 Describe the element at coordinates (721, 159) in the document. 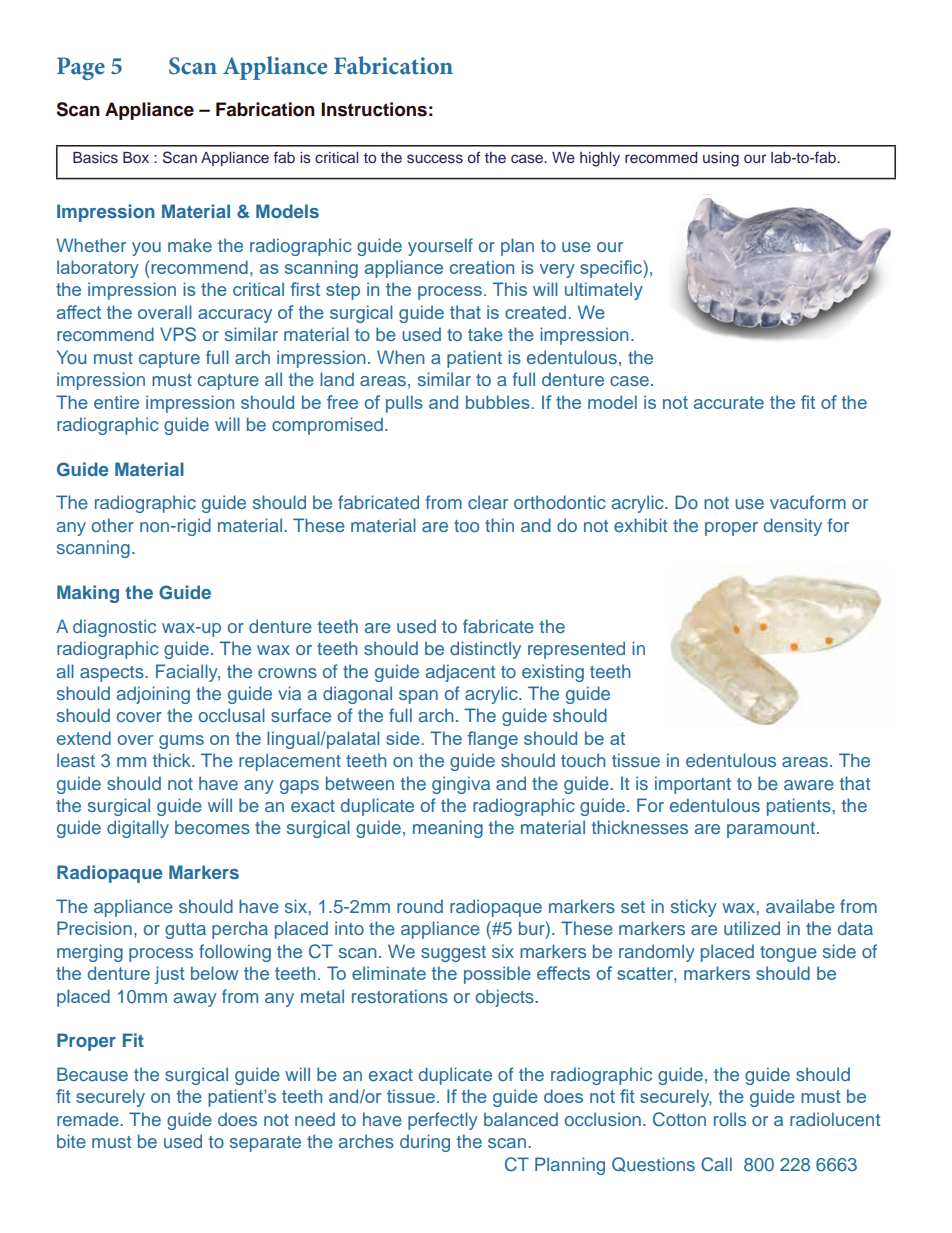

I see `using` at that location.
